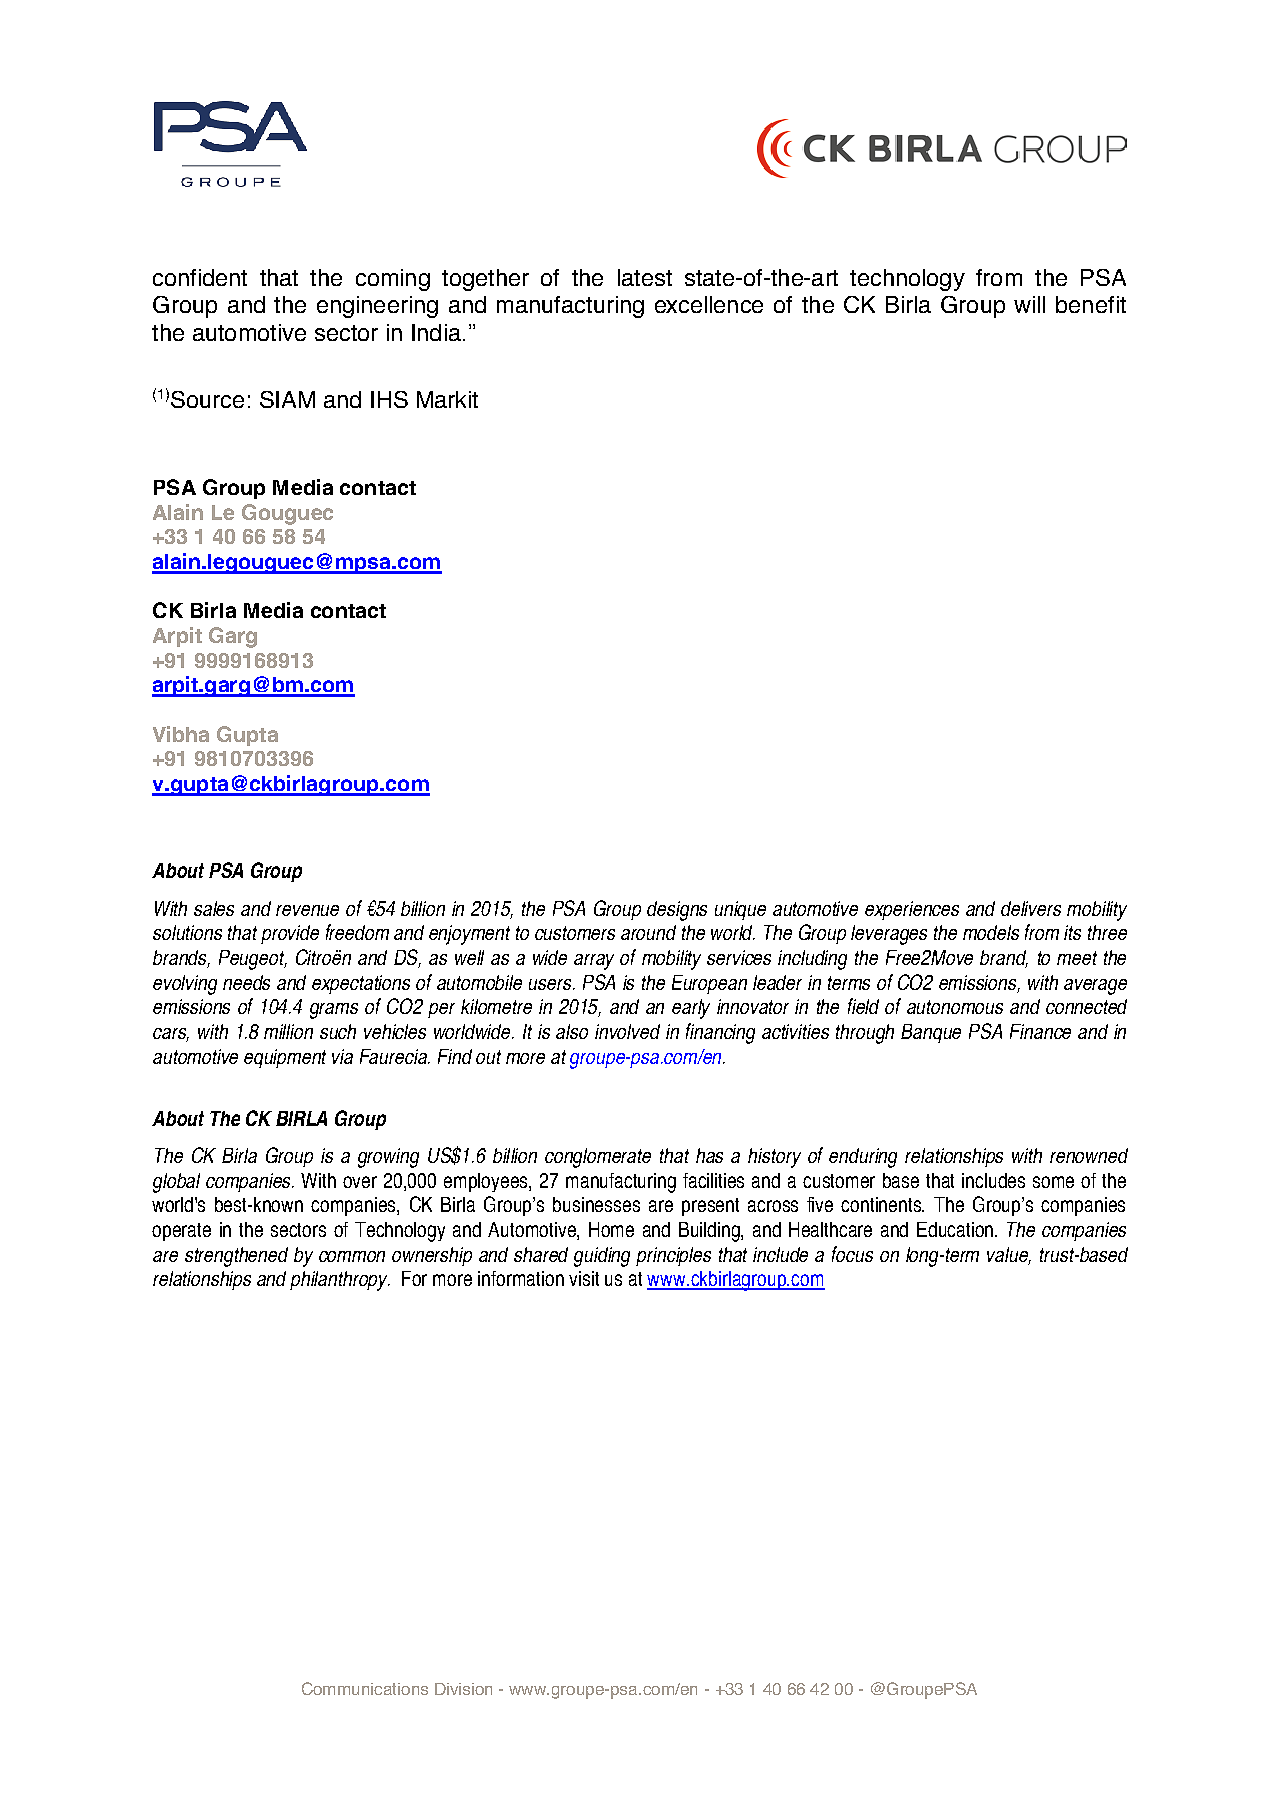 This document has height=1809, width=1279. Describe the element at coordinates (1029, 304) in the document. I see `will` at that location.
